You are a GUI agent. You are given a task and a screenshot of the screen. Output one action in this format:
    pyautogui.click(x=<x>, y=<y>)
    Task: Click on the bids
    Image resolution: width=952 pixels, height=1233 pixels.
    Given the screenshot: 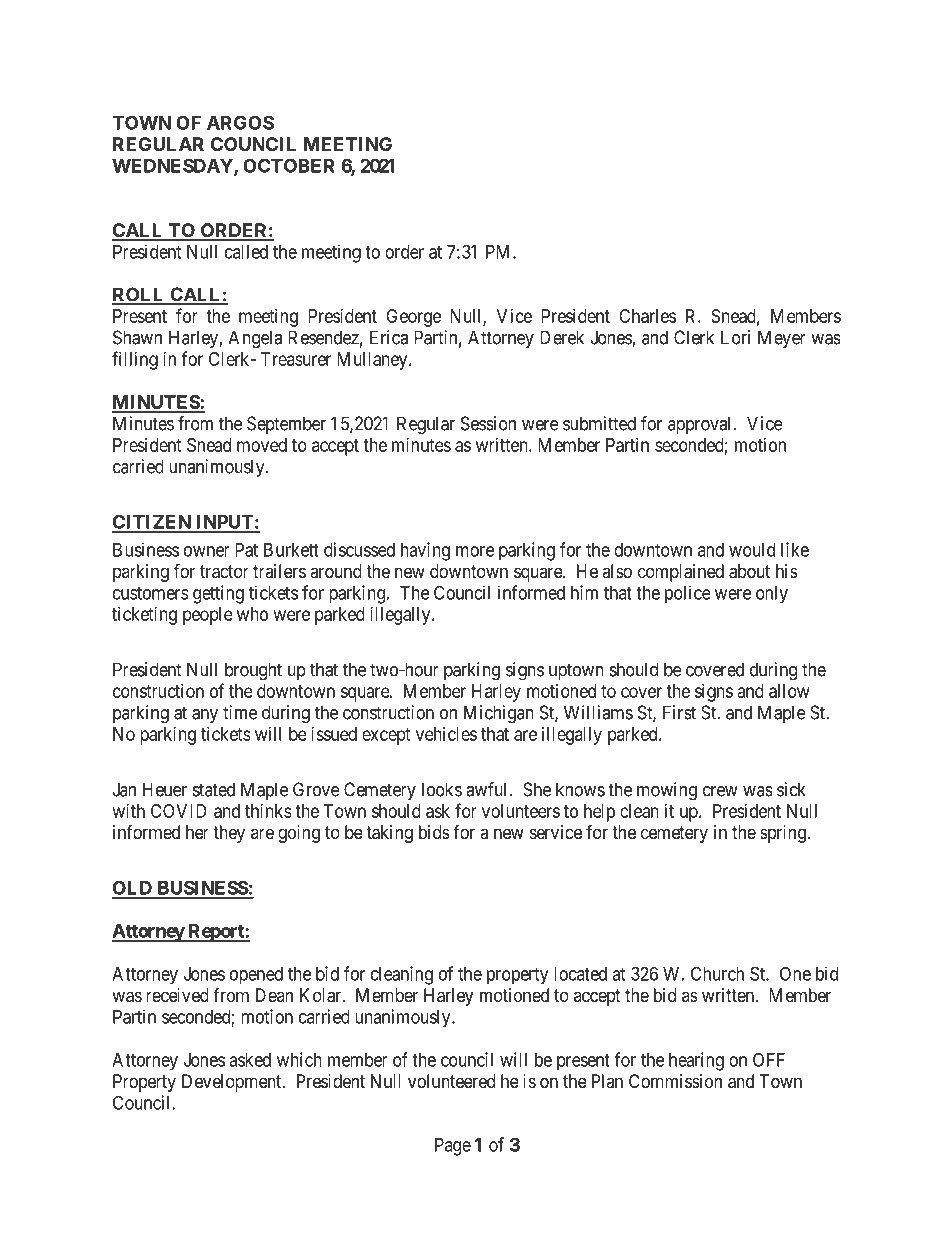 What is the action you would take?
    pyautogui.click(x=434, y=832)
